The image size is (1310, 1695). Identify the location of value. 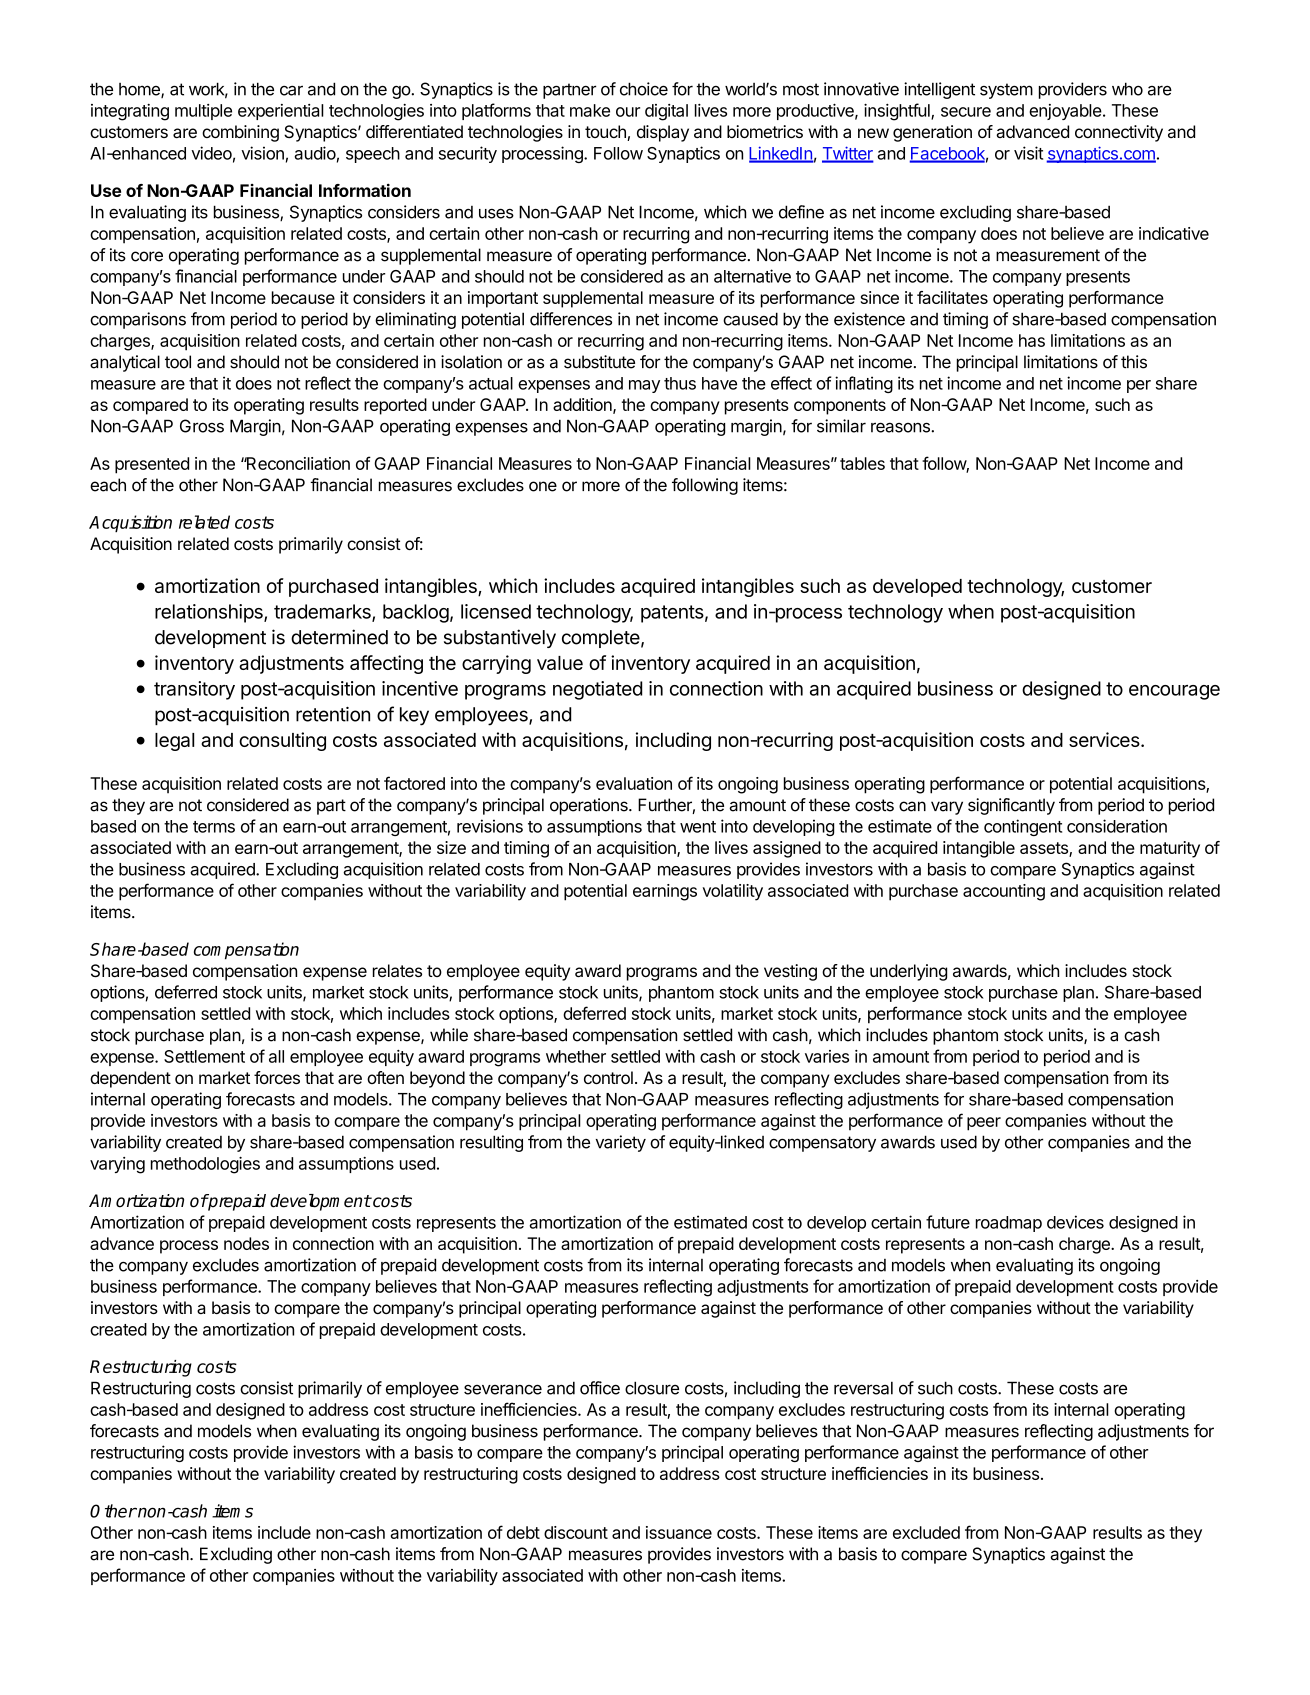
(560, 663).
